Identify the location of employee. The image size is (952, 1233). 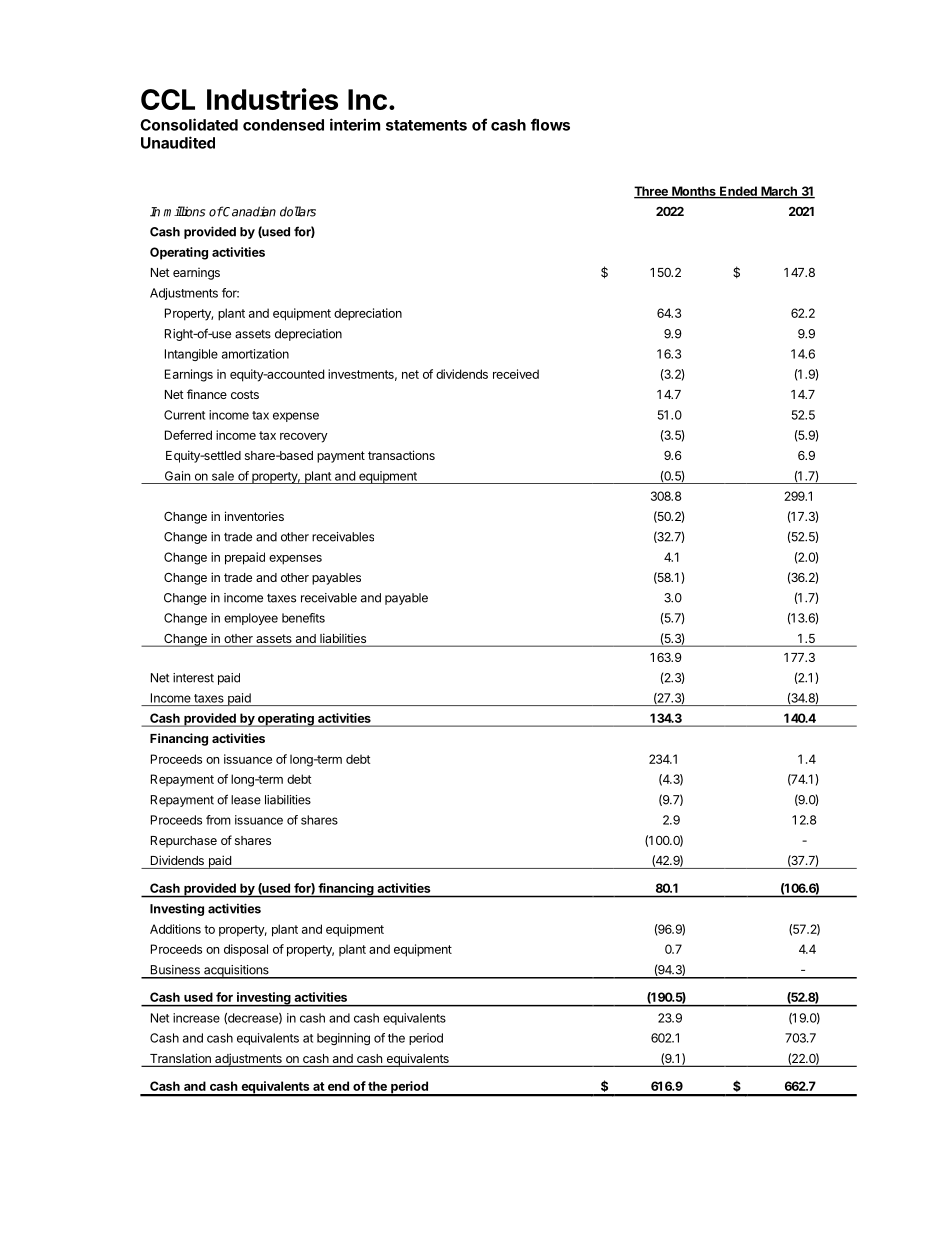
(251, 619).
